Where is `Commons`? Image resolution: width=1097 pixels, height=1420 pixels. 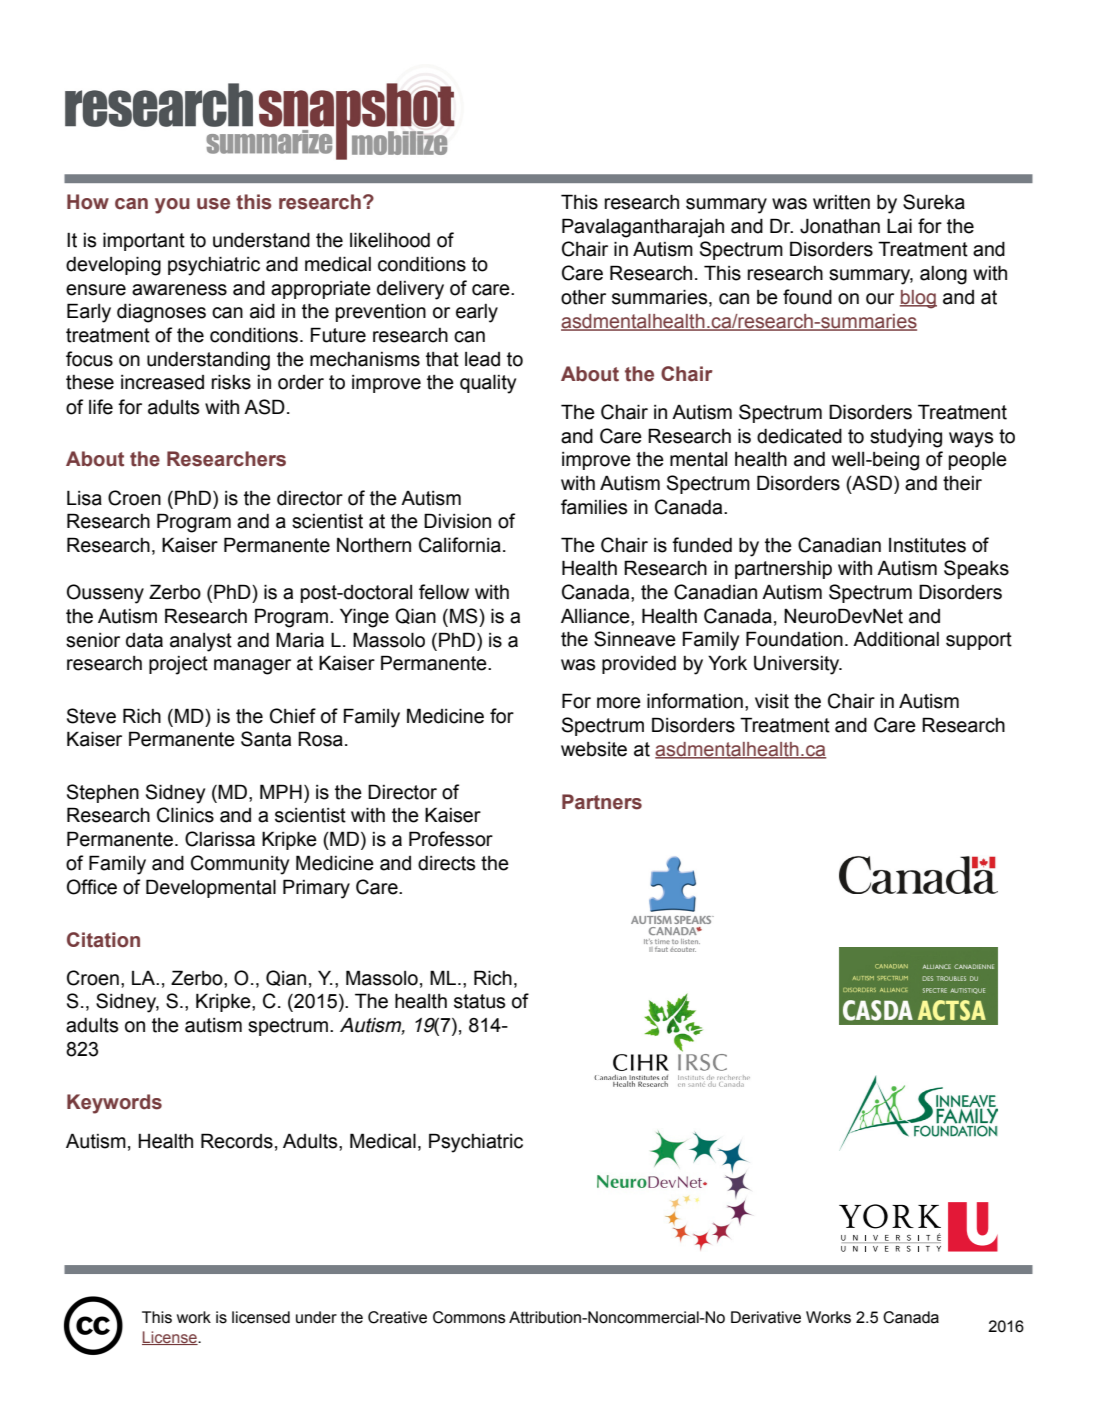
Commons is located at coordinates (469, 1317).
